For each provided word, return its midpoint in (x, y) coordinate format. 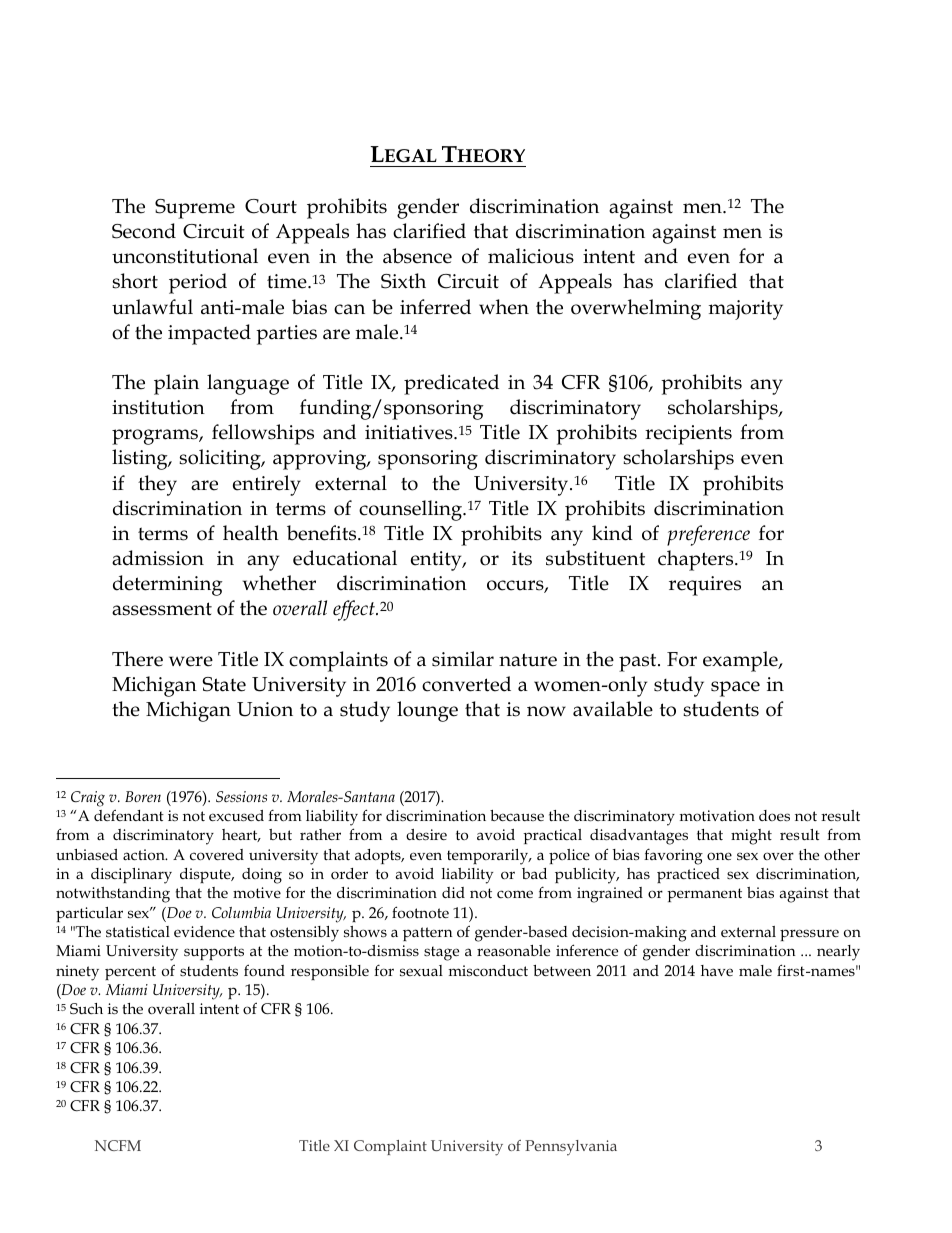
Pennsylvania (571, 1148)
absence (417, 256)
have (717, 970)
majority (746, 310)
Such (86, 1009)
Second (144, 231)
